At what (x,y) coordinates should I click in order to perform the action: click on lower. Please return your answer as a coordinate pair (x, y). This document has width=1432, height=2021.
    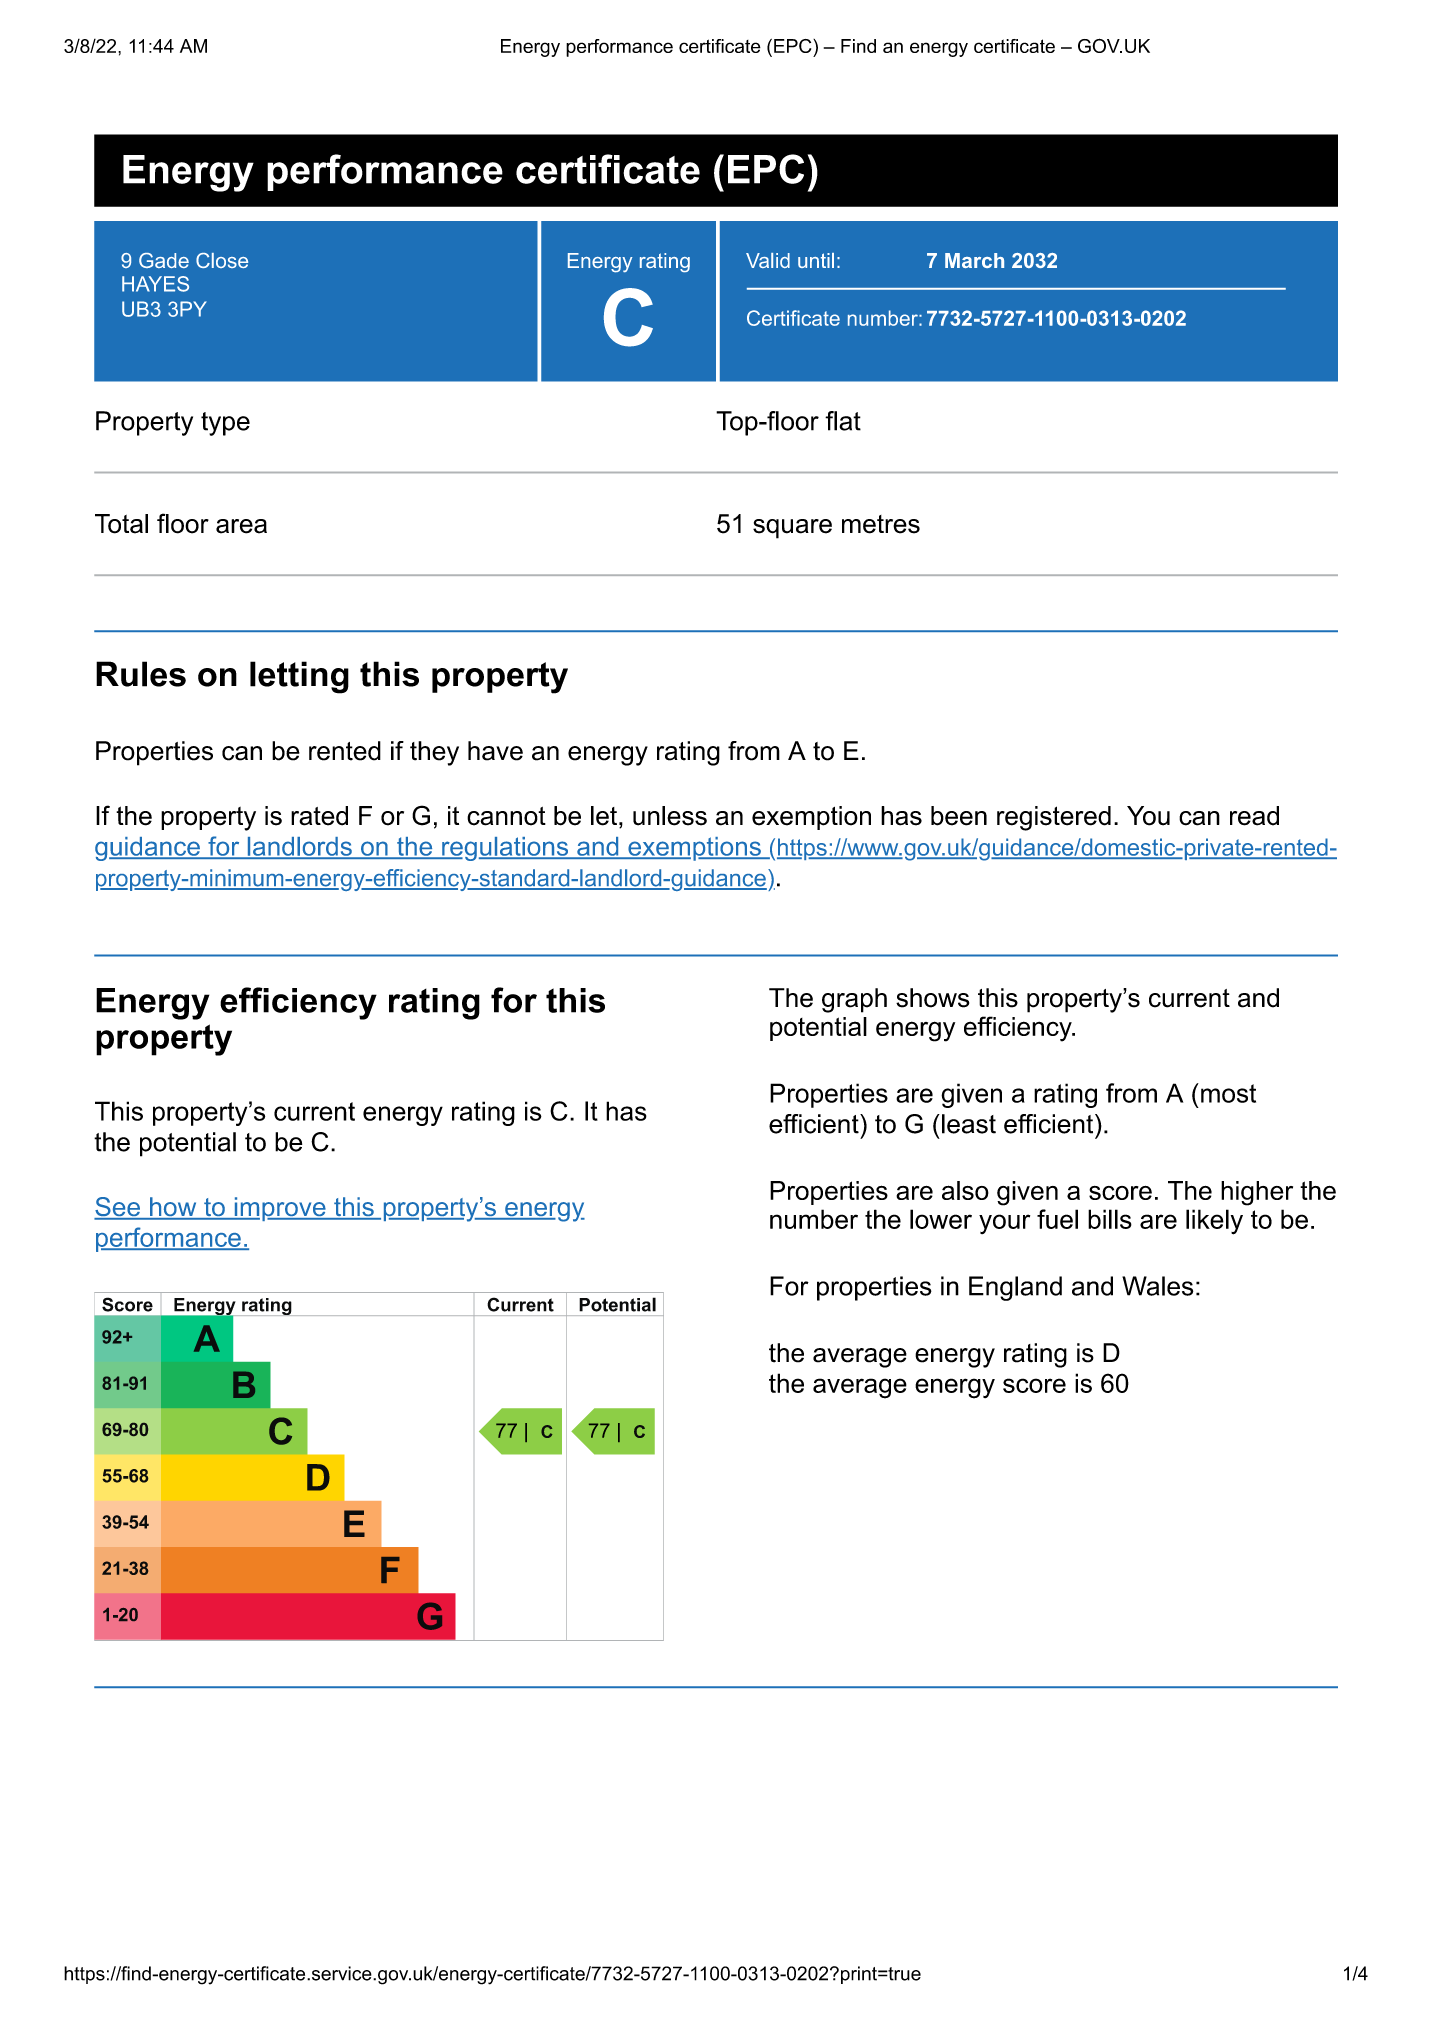
    Looking at the image, I should click on (941, 1219).
